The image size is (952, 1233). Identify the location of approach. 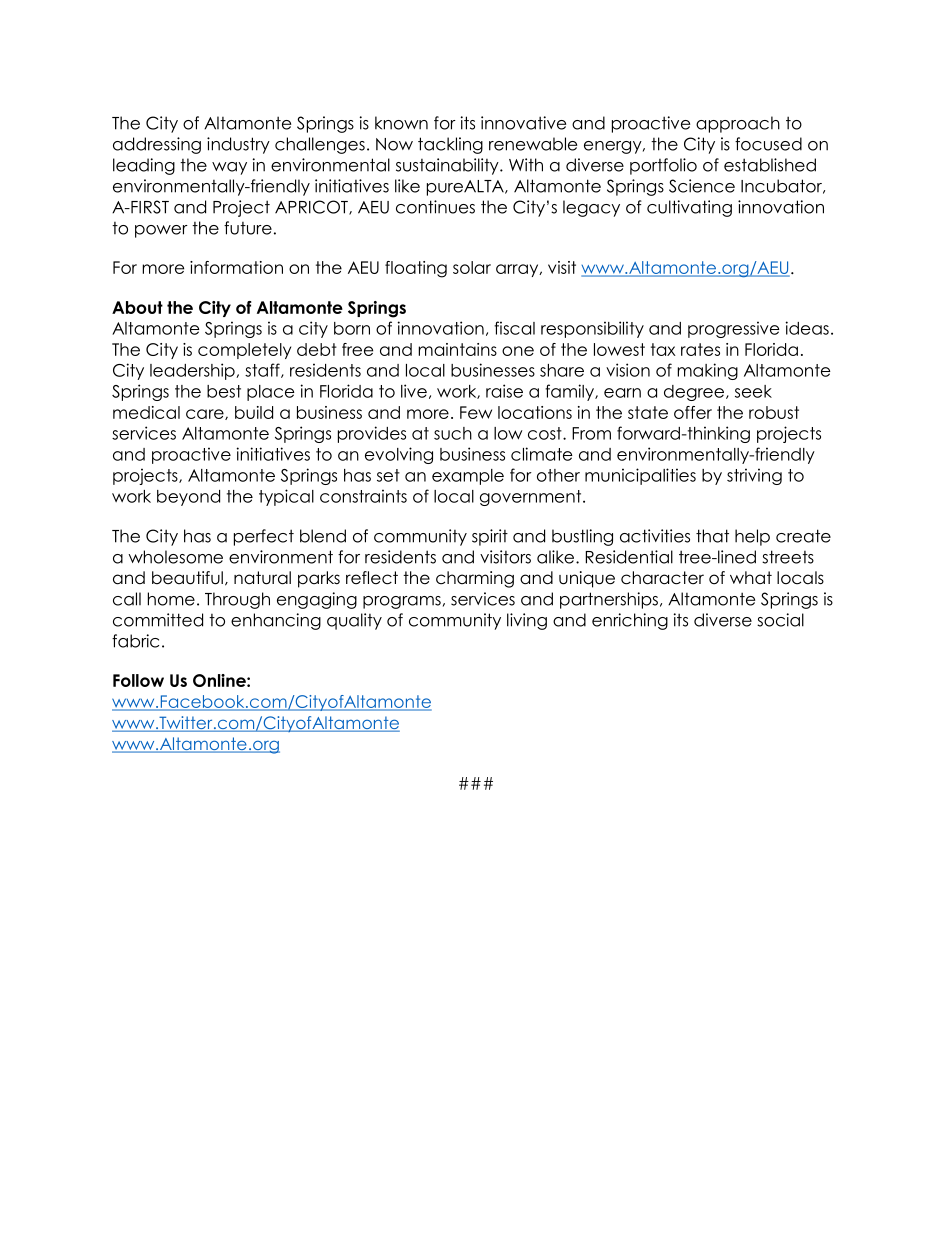
(738, 124).
